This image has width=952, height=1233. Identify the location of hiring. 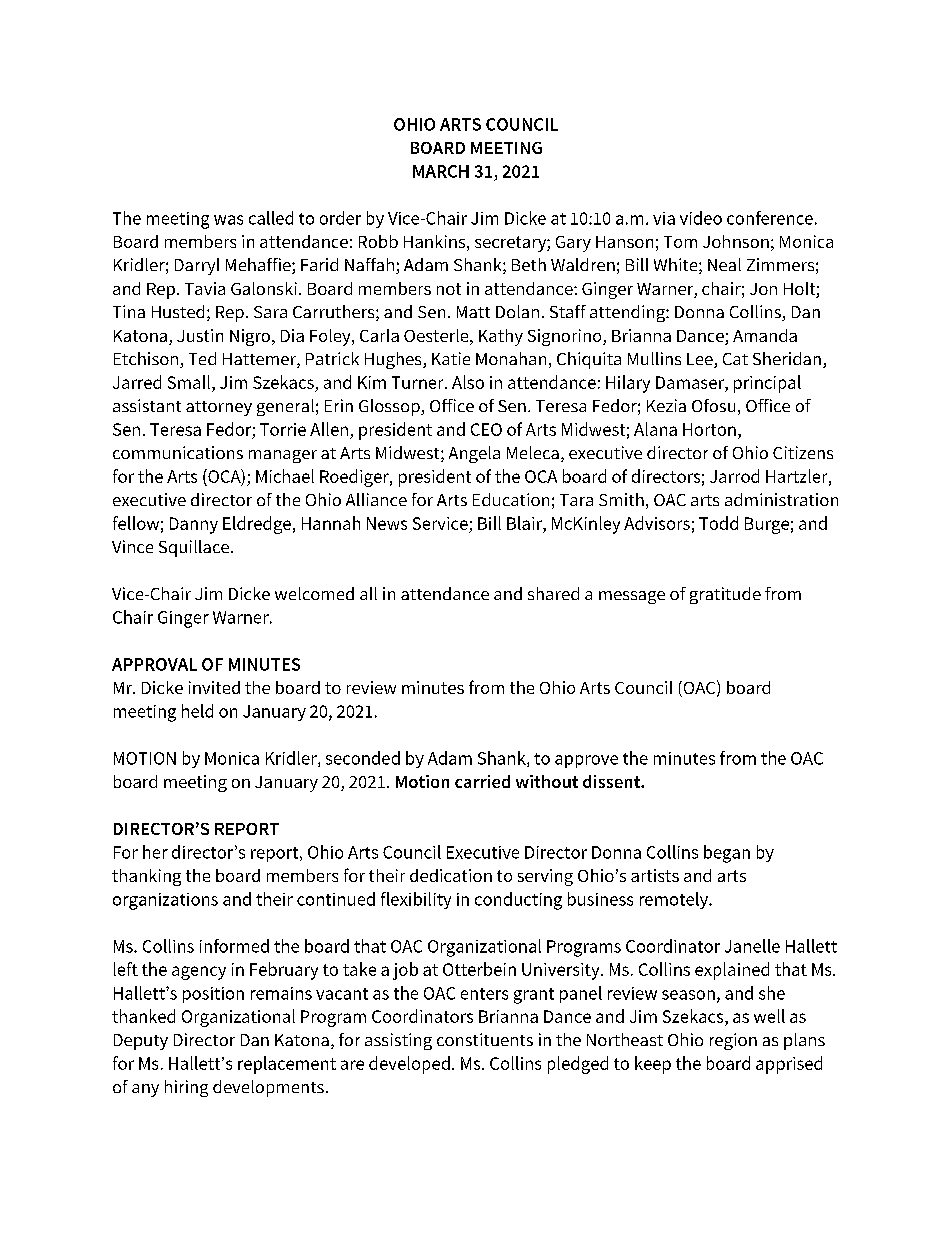
(186, 1088).
